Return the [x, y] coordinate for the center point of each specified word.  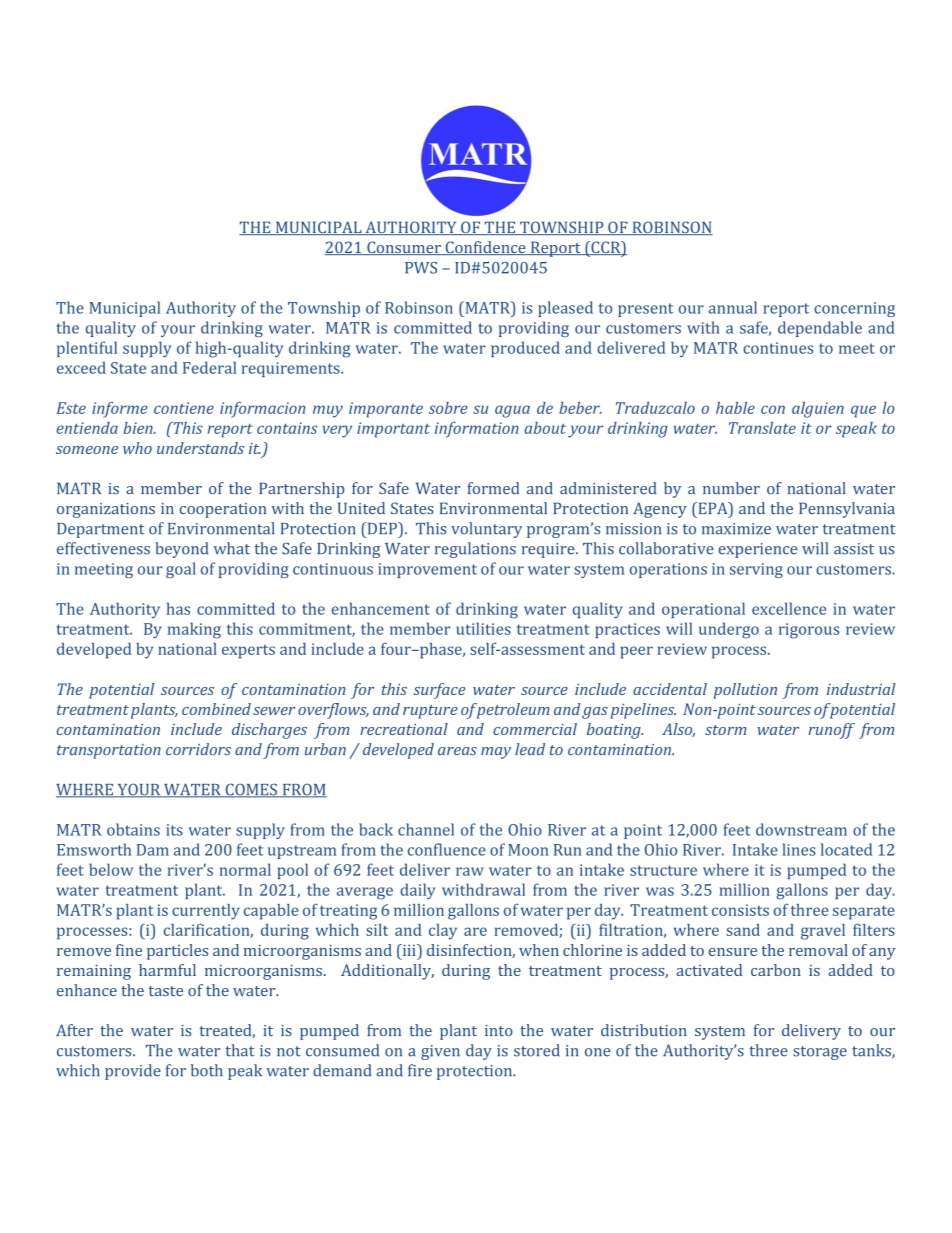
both [207, 1070]
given [440, 1052]
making [194, 630]
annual [733, 307]
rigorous [809, 631]
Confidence [485, 248]
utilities [483, 628]
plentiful [87, 349]
